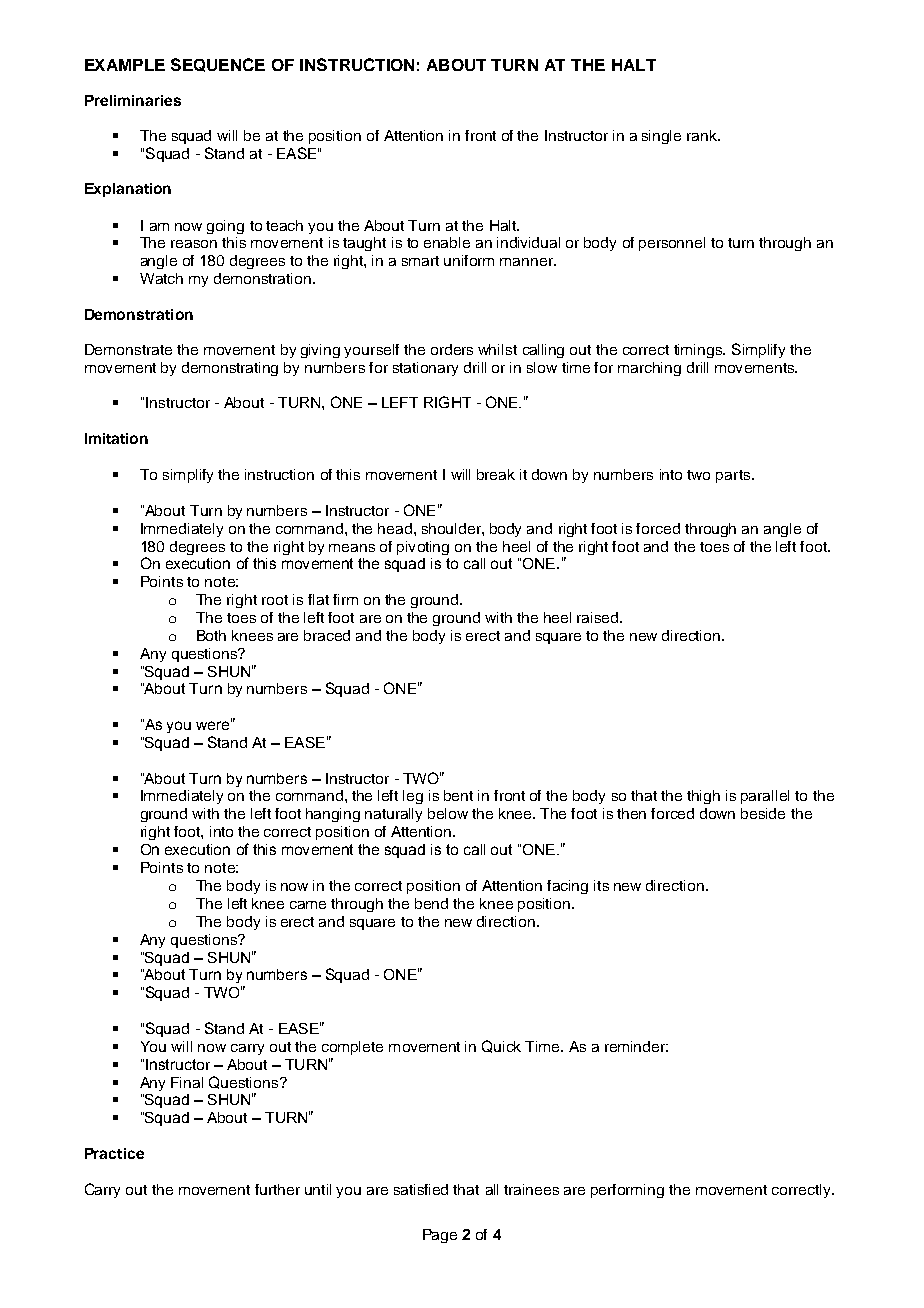 The height and width of the image is (1308, 924). What do you see at coordinates (703, 135) in the image?
I see `rank` at bounding box center [703, 135].
